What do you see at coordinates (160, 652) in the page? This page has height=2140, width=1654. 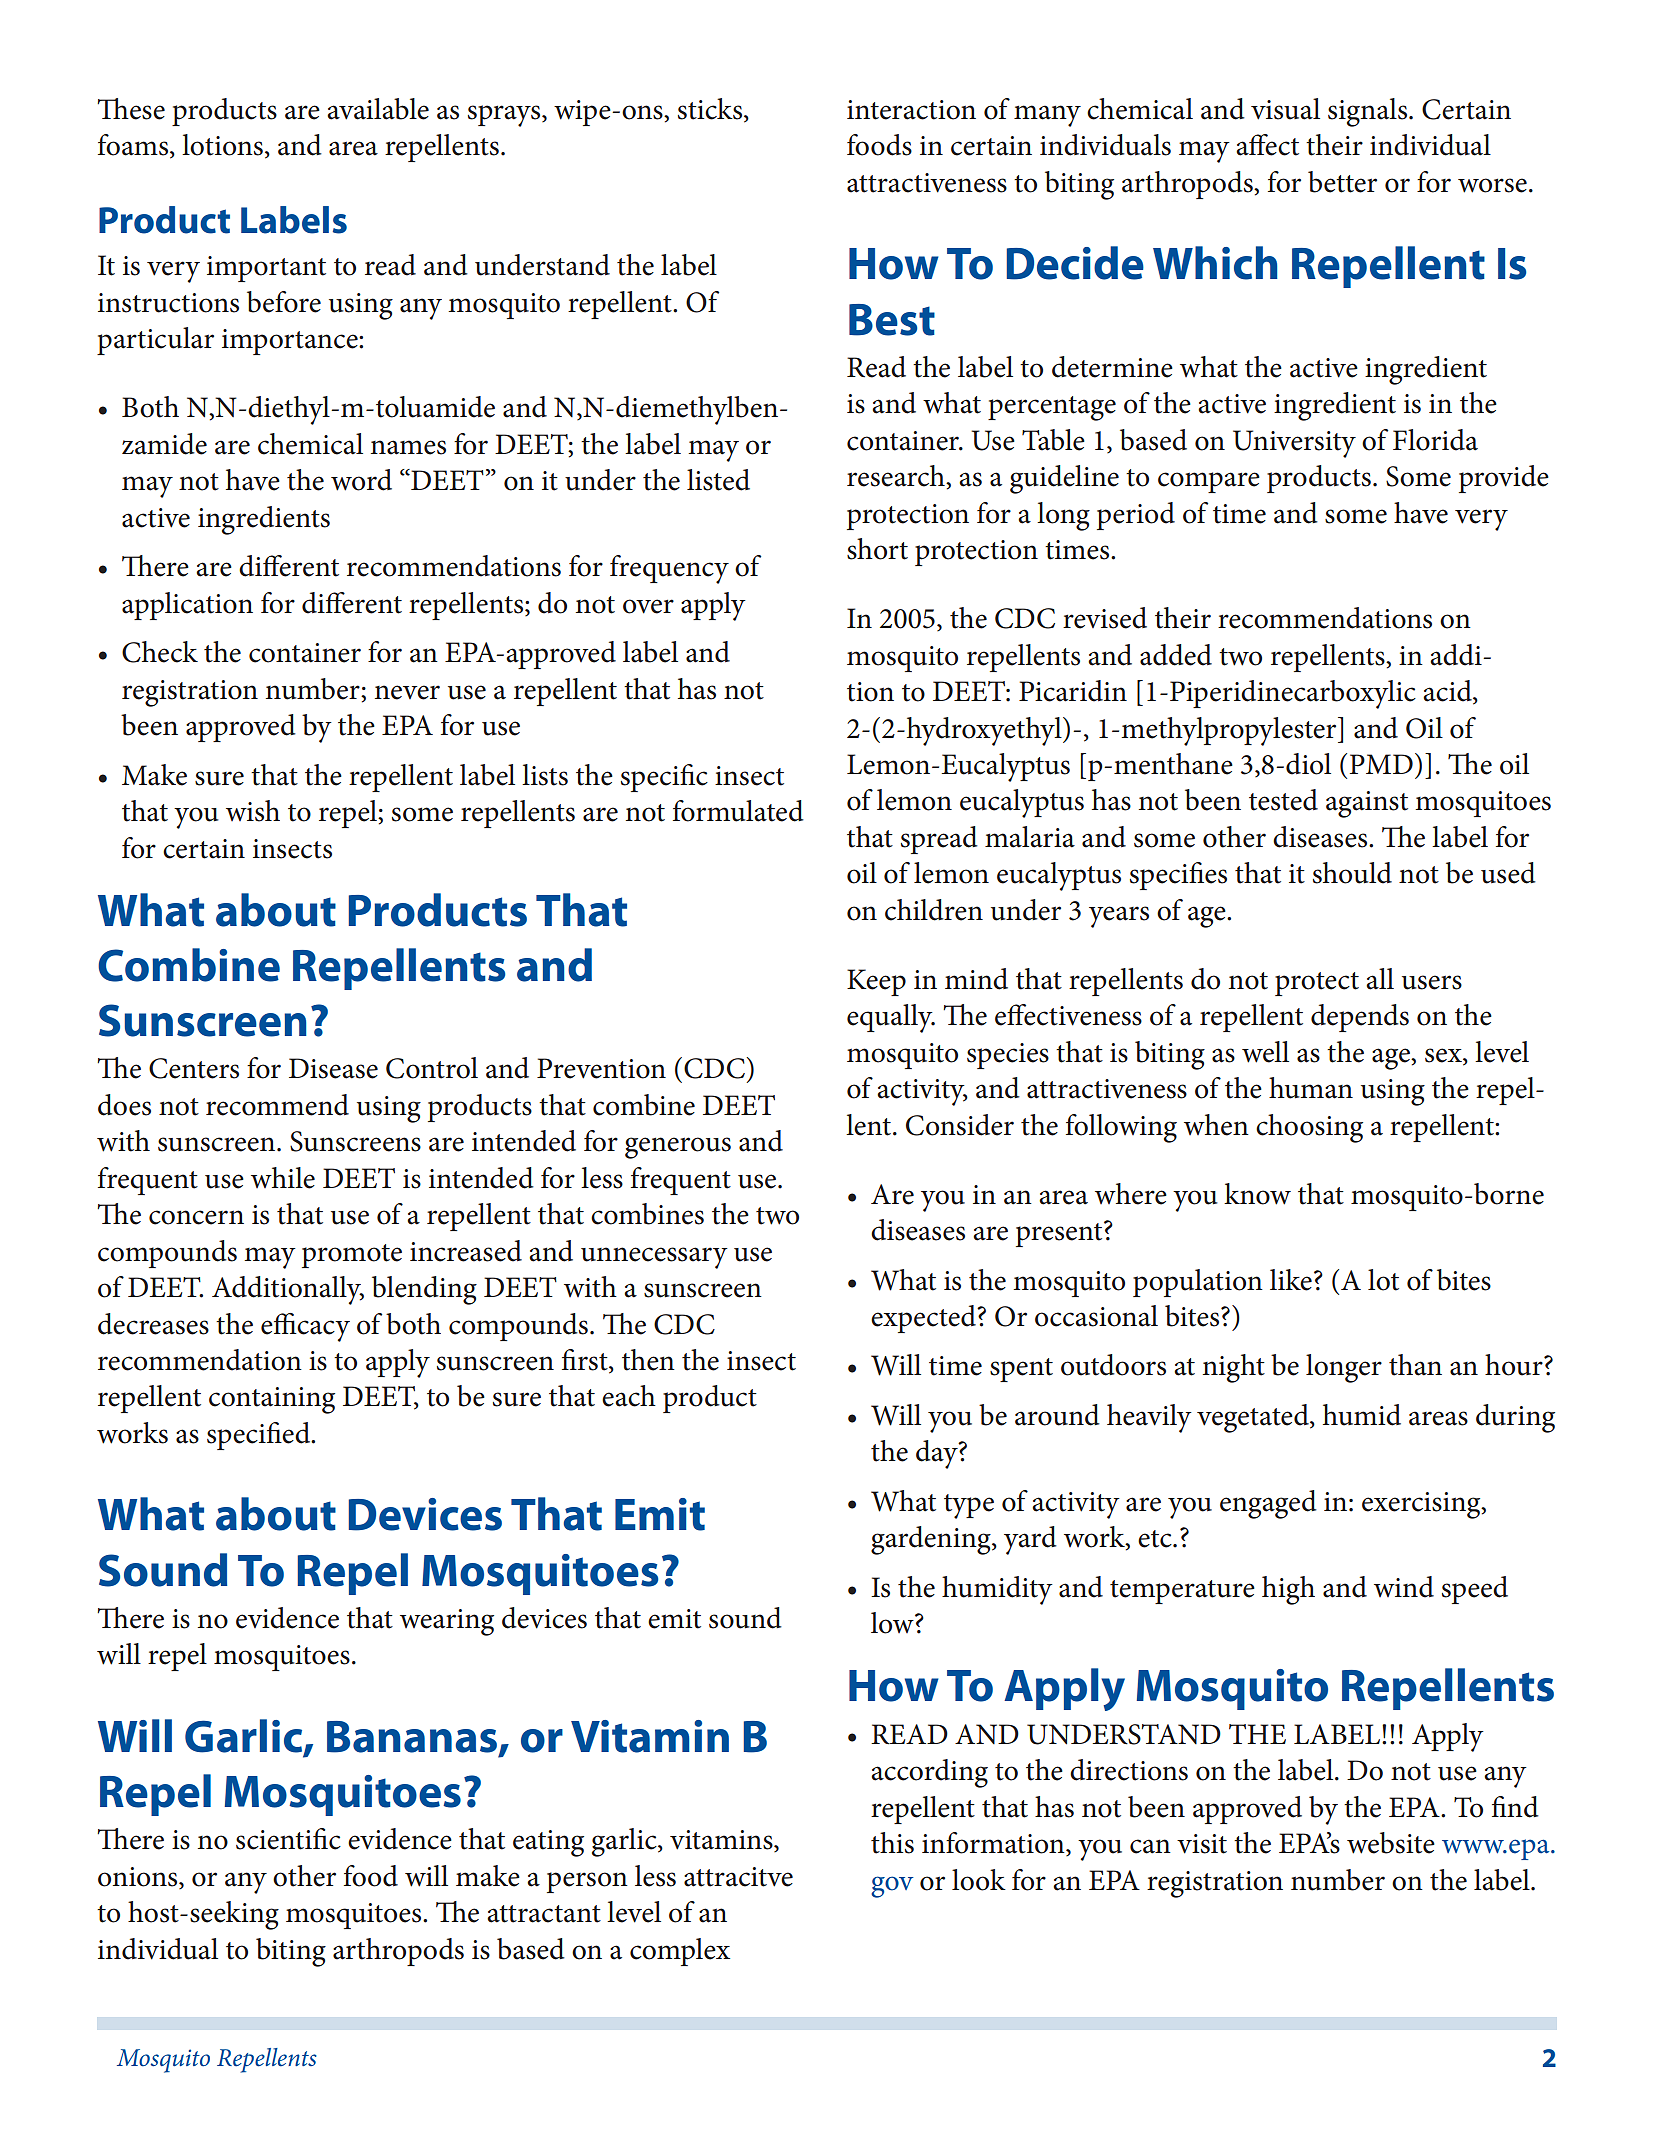 I see `Check` at bounding box center [160, 652].
